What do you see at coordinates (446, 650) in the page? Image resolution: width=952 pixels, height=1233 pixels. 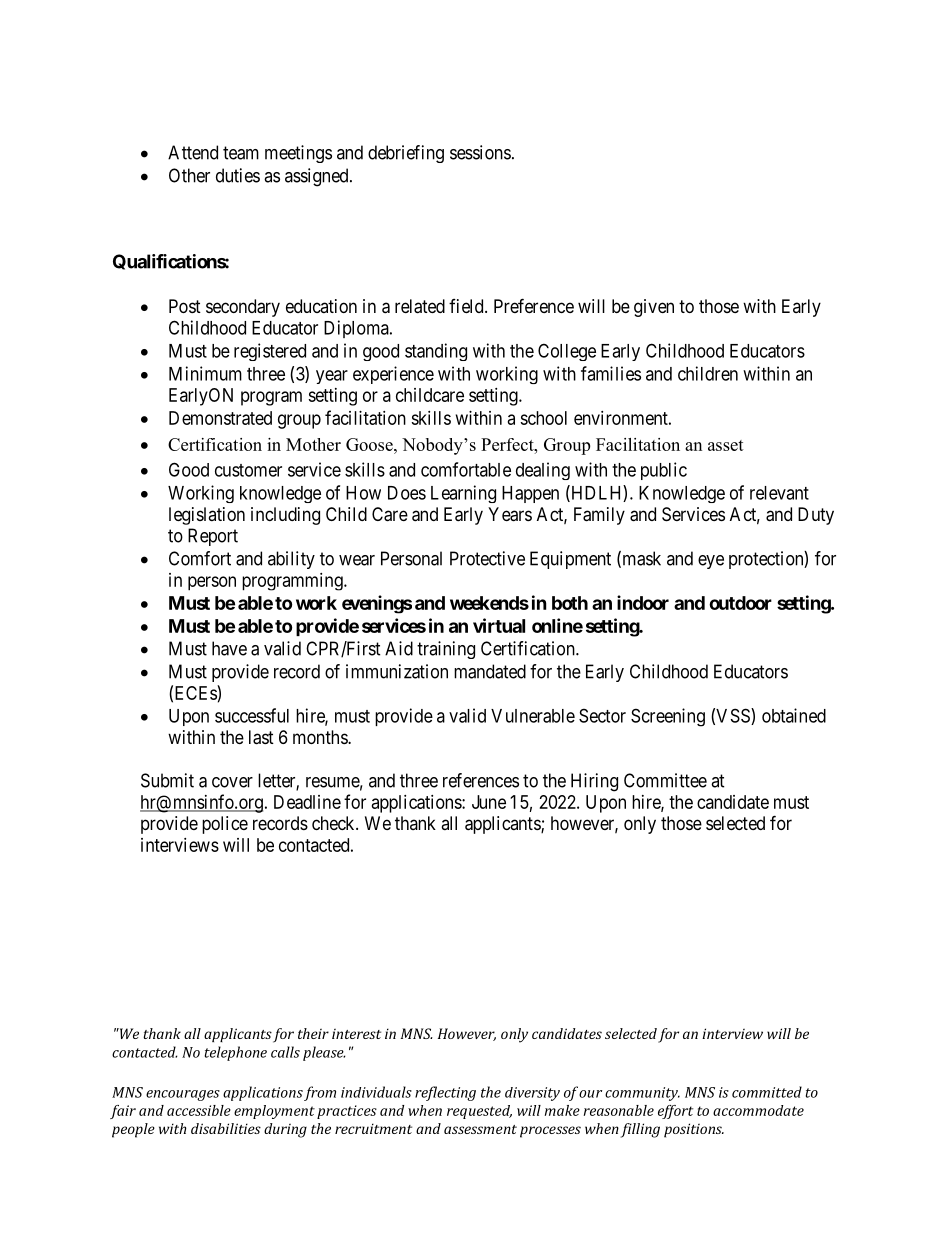 I see `training` at bounding box center [446, 650].
